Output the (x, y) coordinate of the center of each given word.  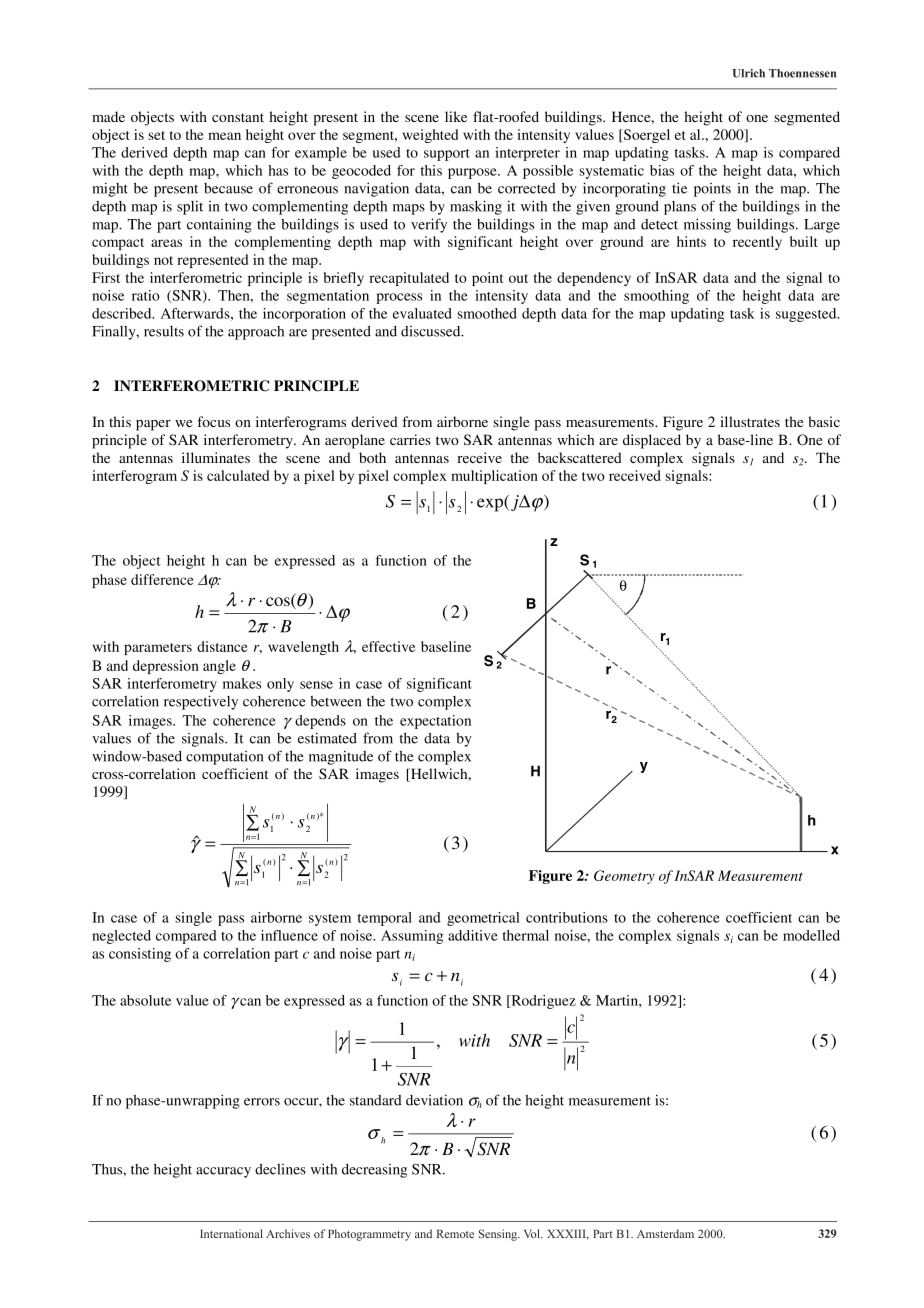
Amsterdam (665, 1233)
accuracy (223, 1172)
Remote (455, 1233)
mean (224, 136)
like (456, 116)
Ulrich (749, 73)
